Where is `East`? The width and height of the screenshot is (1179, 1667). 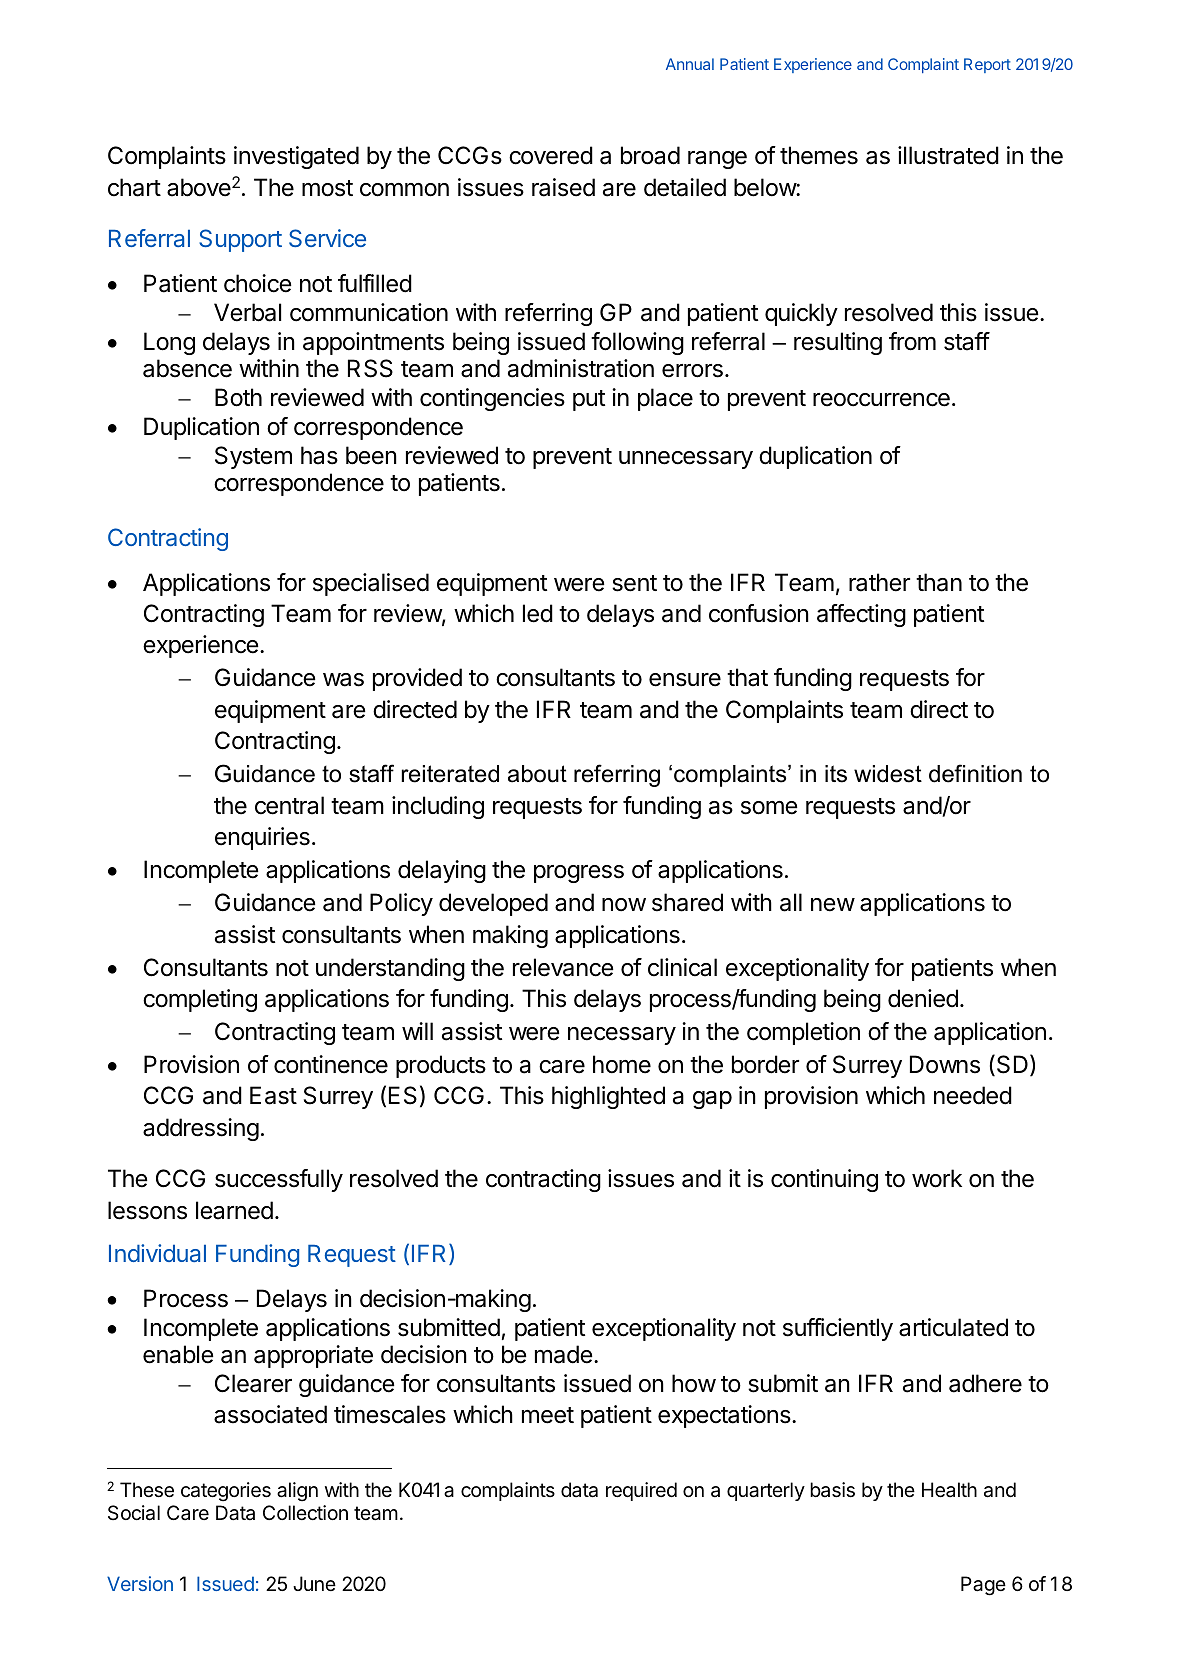
East is located at coordinates (273, 1095).
